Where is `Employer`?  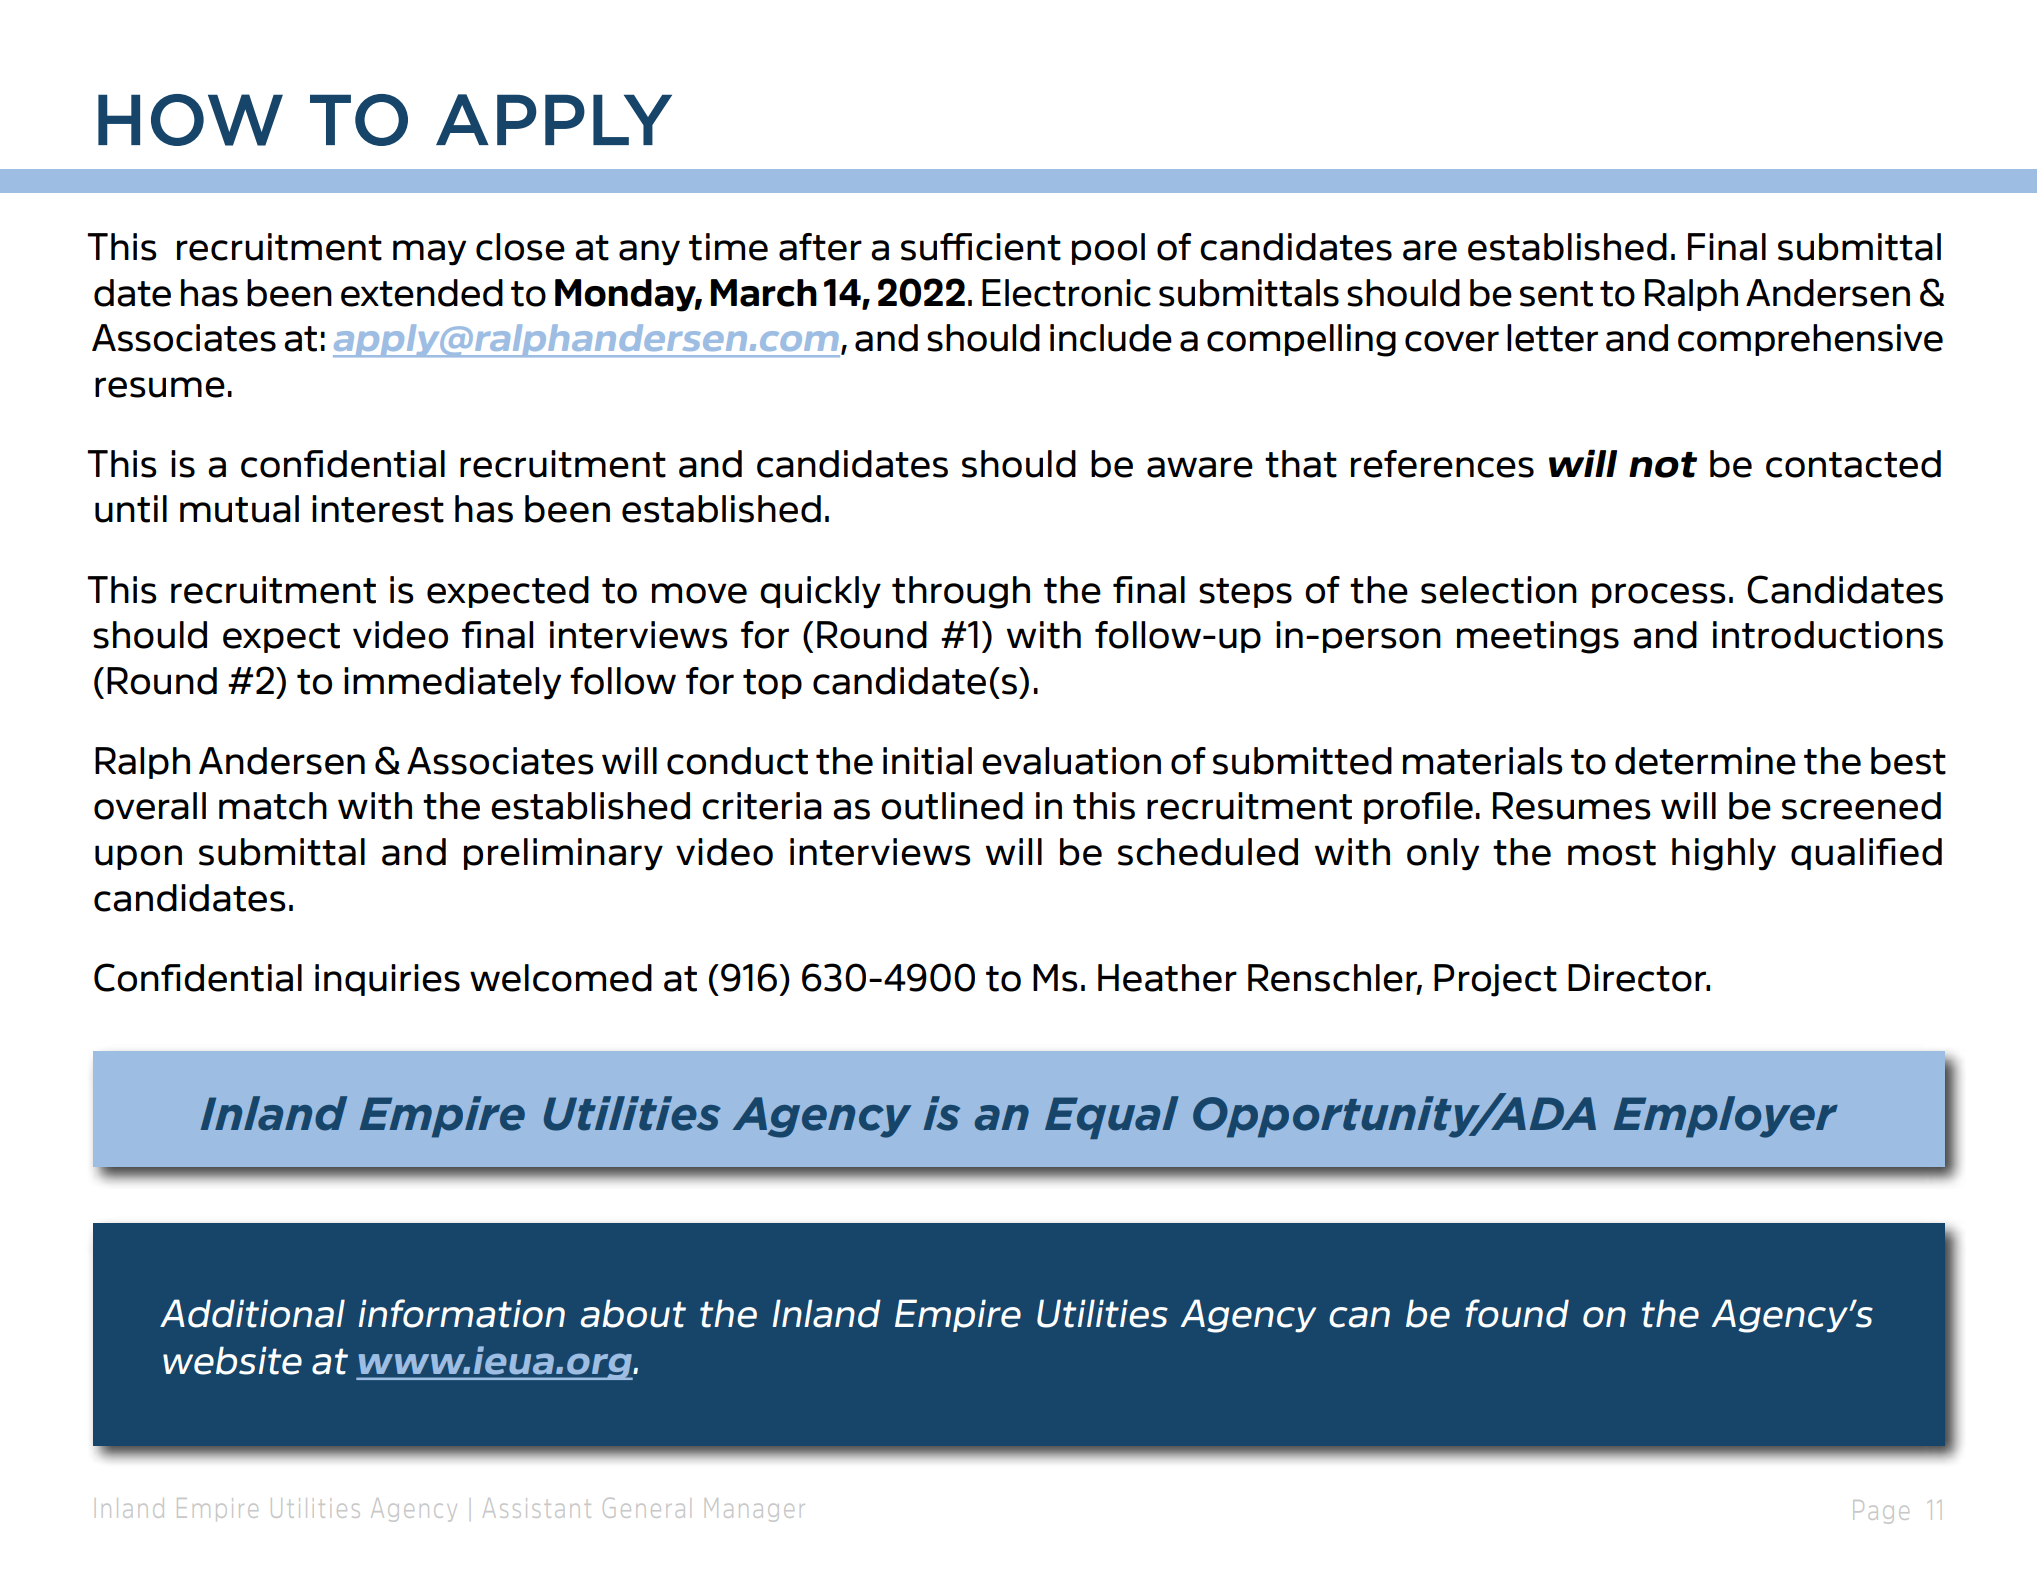 Employer is located at coordinates (1726, 1117).
